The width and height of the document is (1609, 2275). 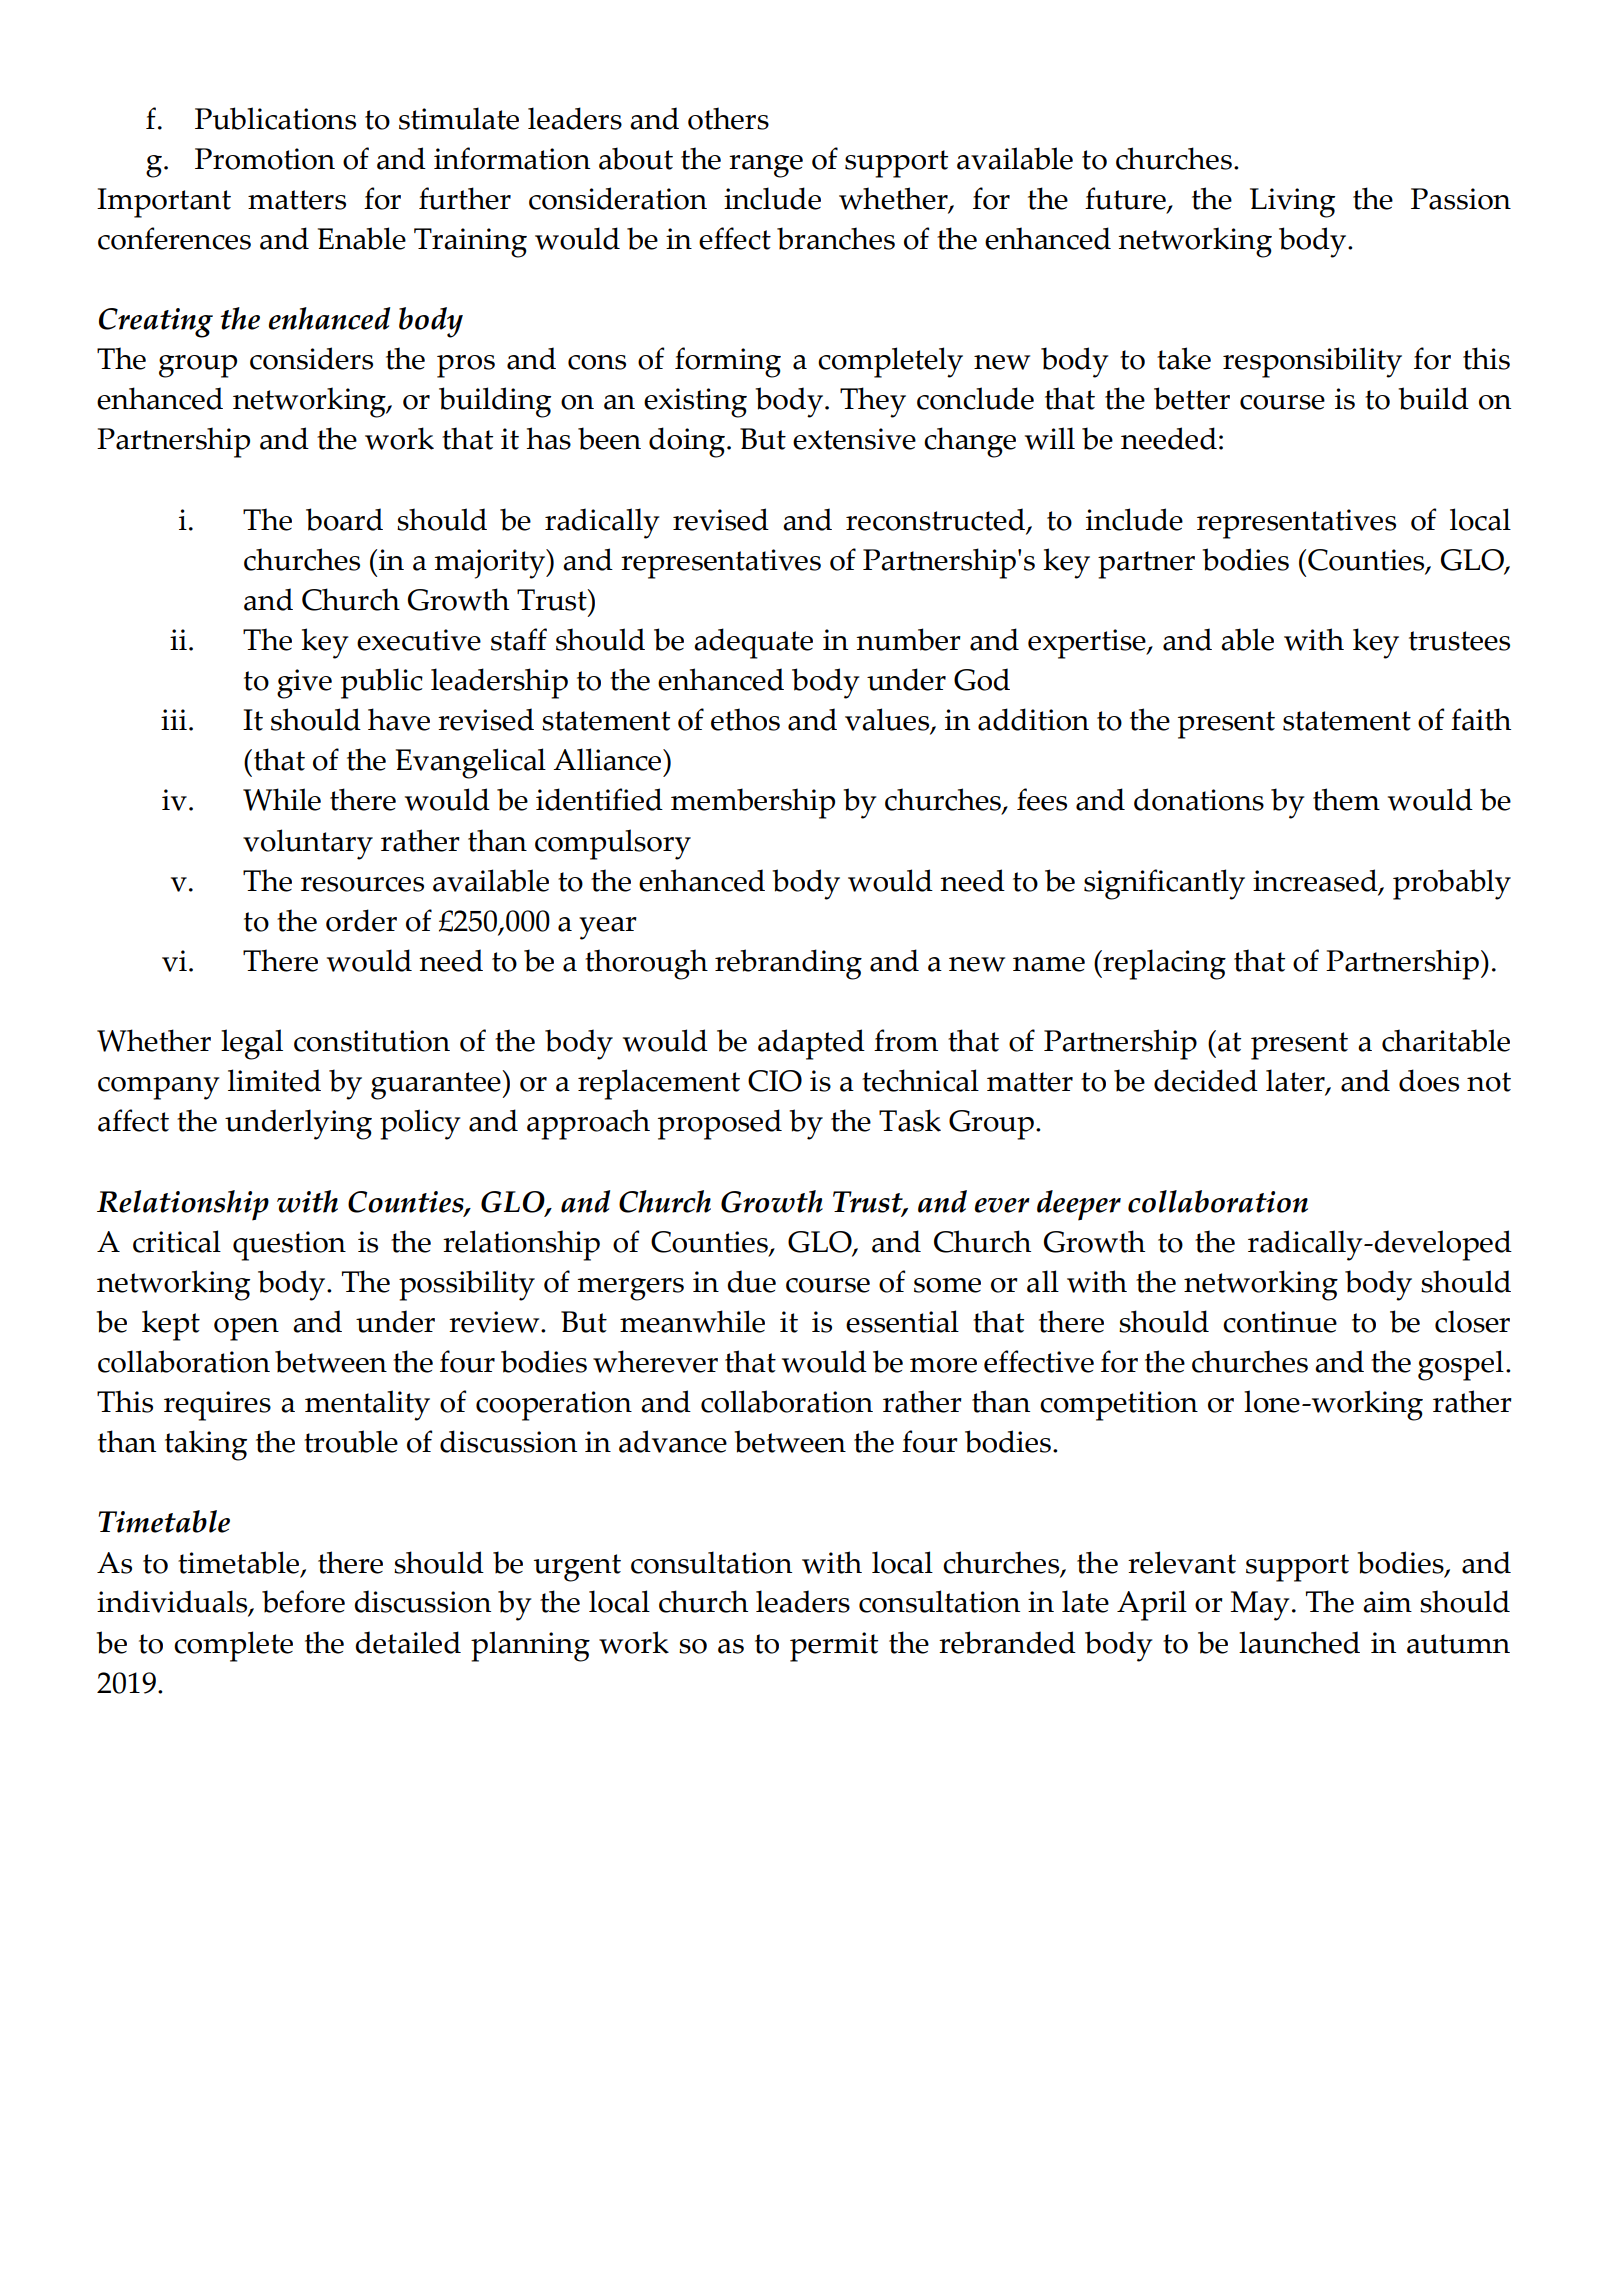 What do you see at coordinates (1192, 398) in the document?
I see `better` at bounding box center [1192, 398].
